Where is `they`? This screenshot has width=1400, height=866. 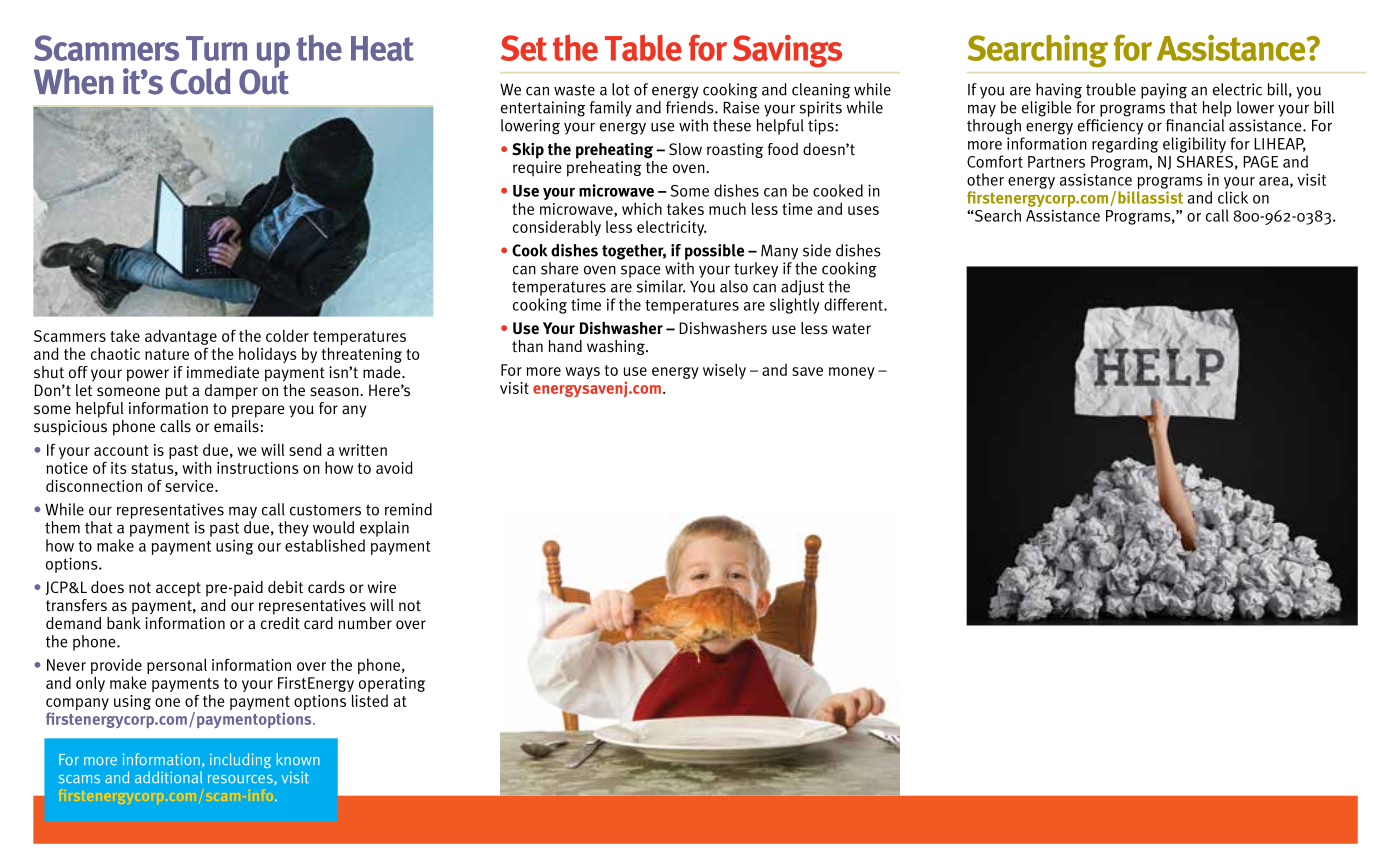 they is located at coordinates (293, 529).
